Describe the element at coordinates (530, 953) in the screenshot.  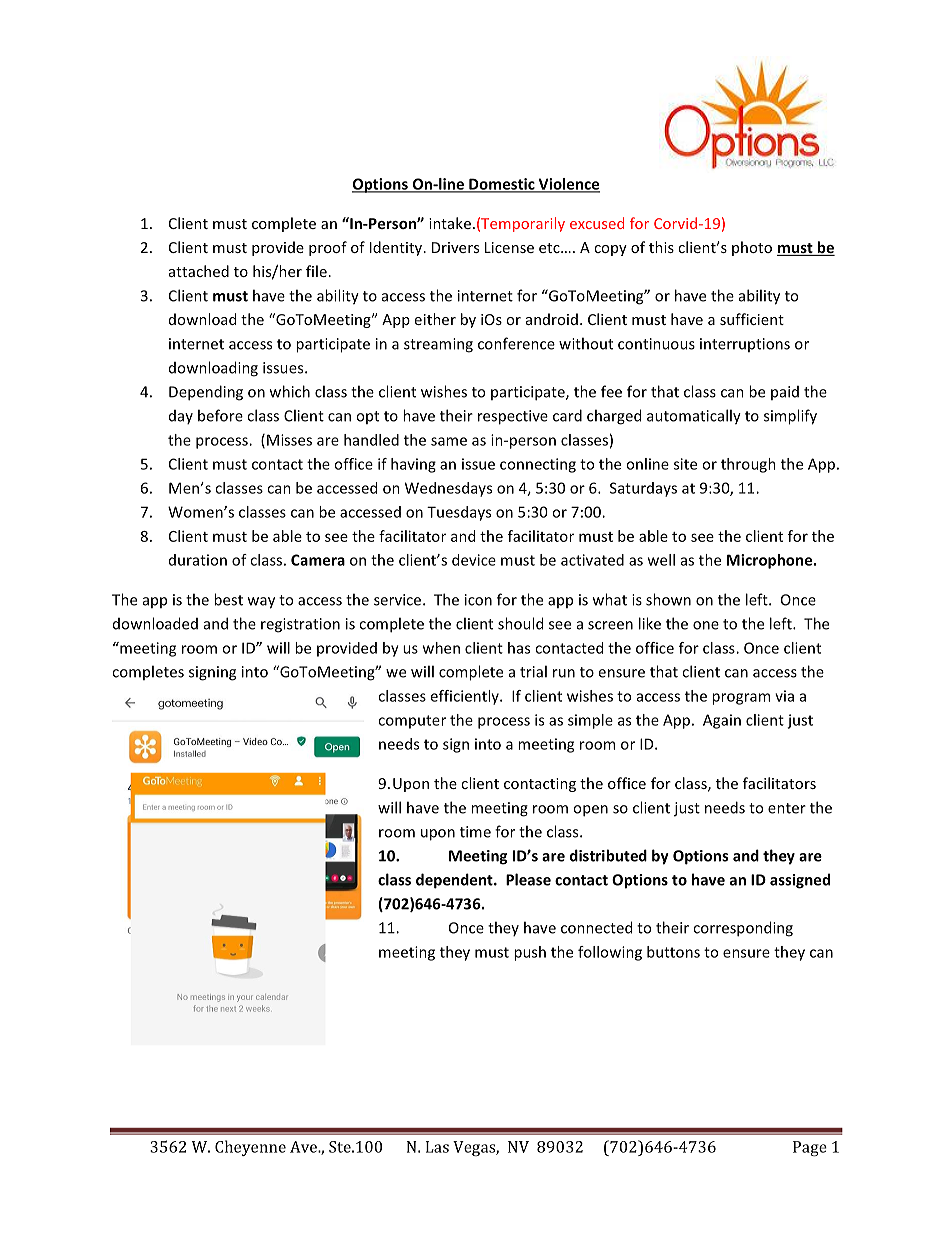
I see `push` at that location.
